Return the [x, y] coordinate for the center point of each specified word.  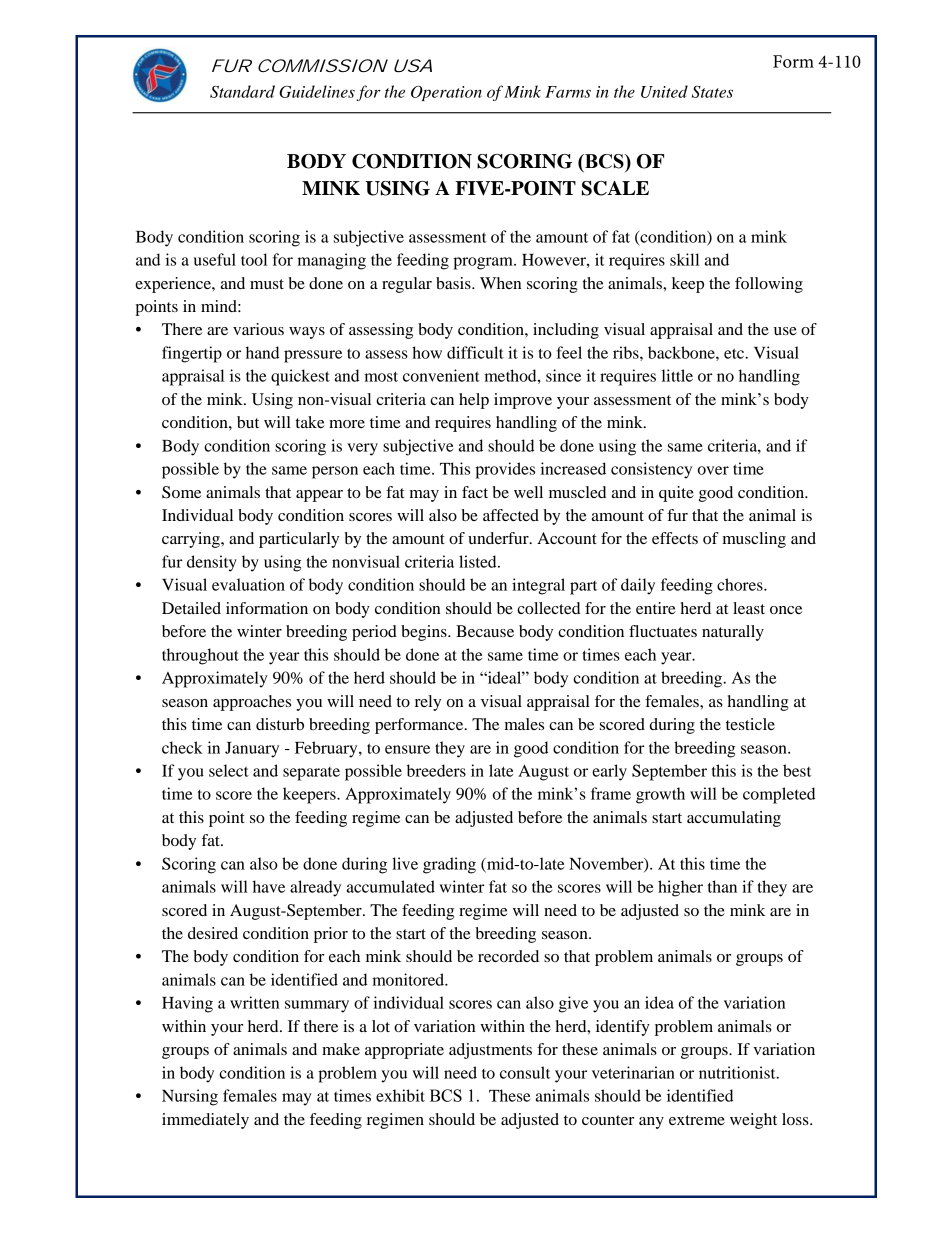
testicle [750, 724]
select [229, 770]
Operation [446, 93]
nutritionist [738, 1072]
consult [525, 1072]
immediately [205, 1121]
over [713, 470]
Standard [242, 91]
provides [505, 470]
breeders [436, 770]
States [712, 92]
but [248, 422]
